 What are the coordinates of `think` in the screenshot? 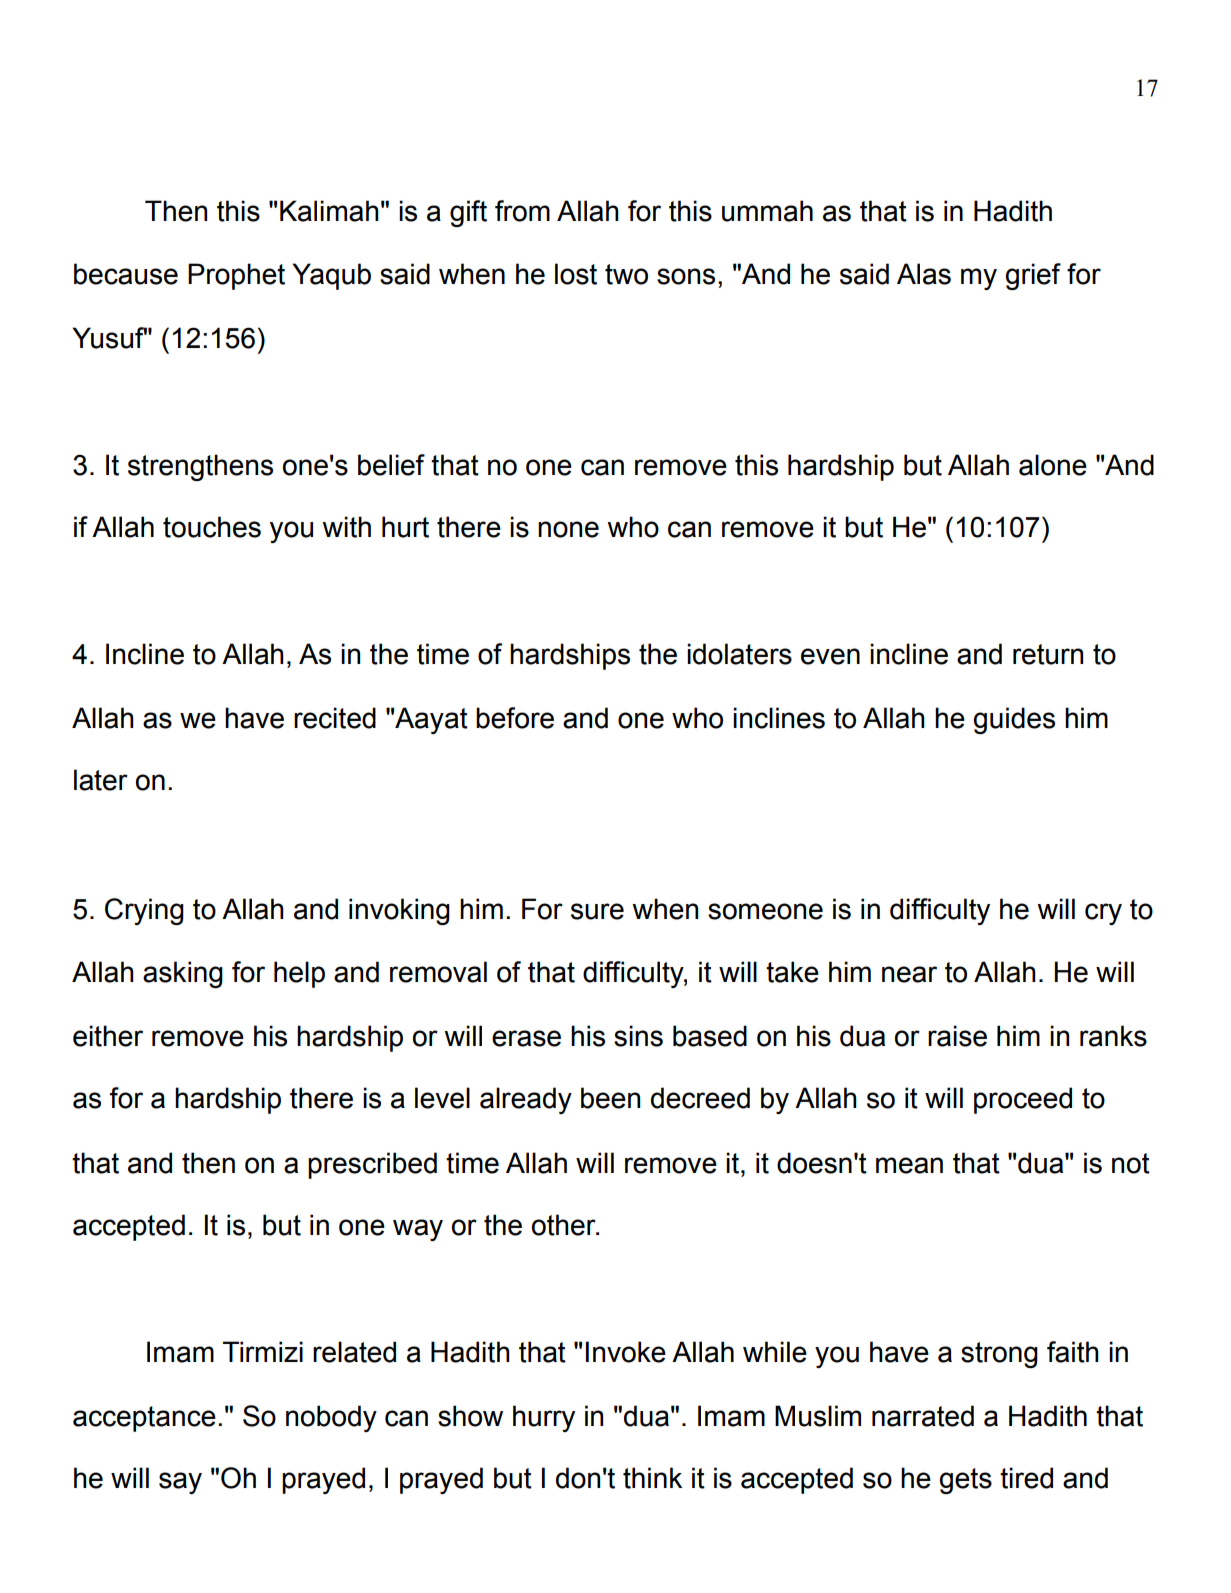 It's located at (652, 1478).
